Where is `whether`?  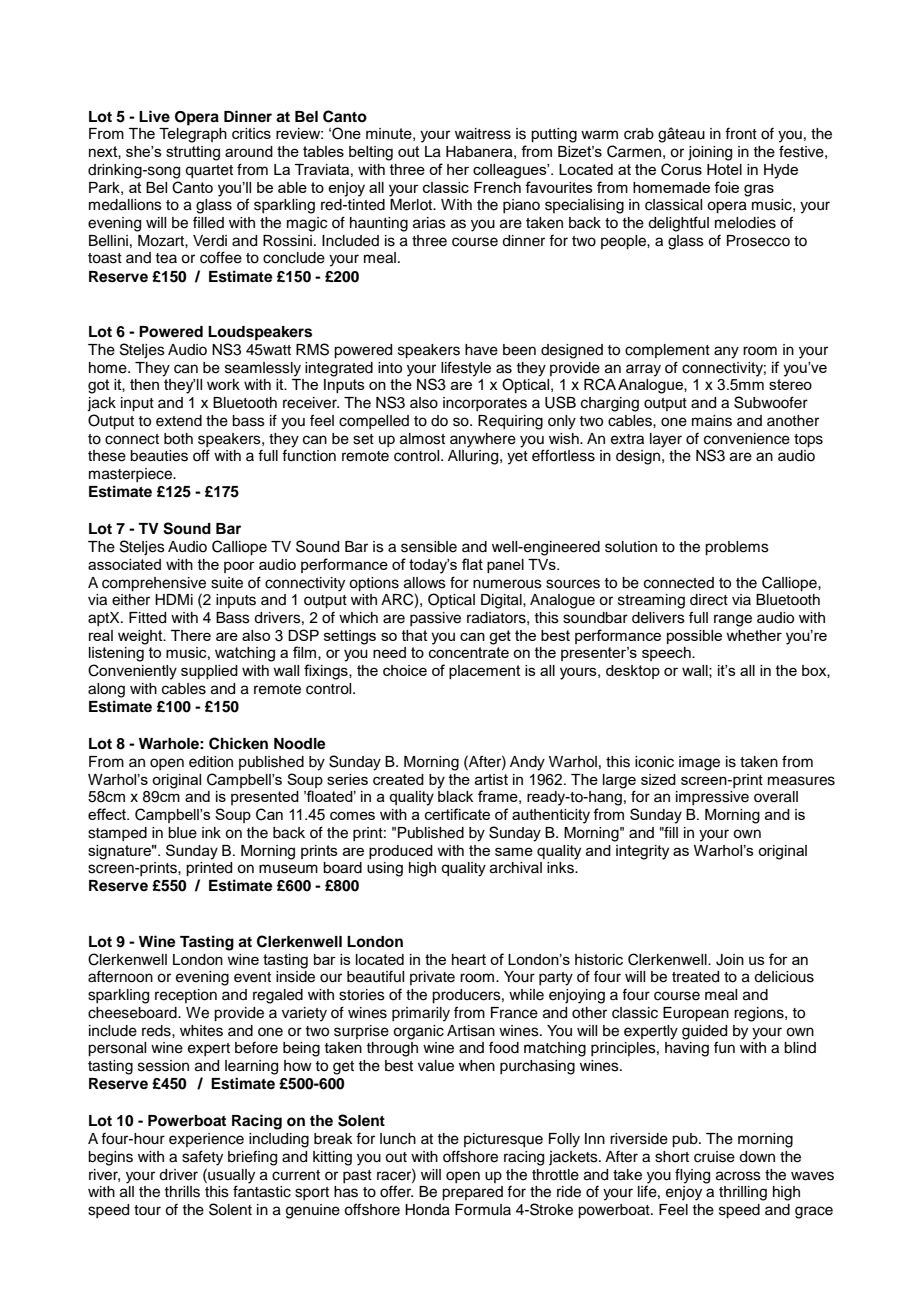
whether is located at coordinates (754, 635).
